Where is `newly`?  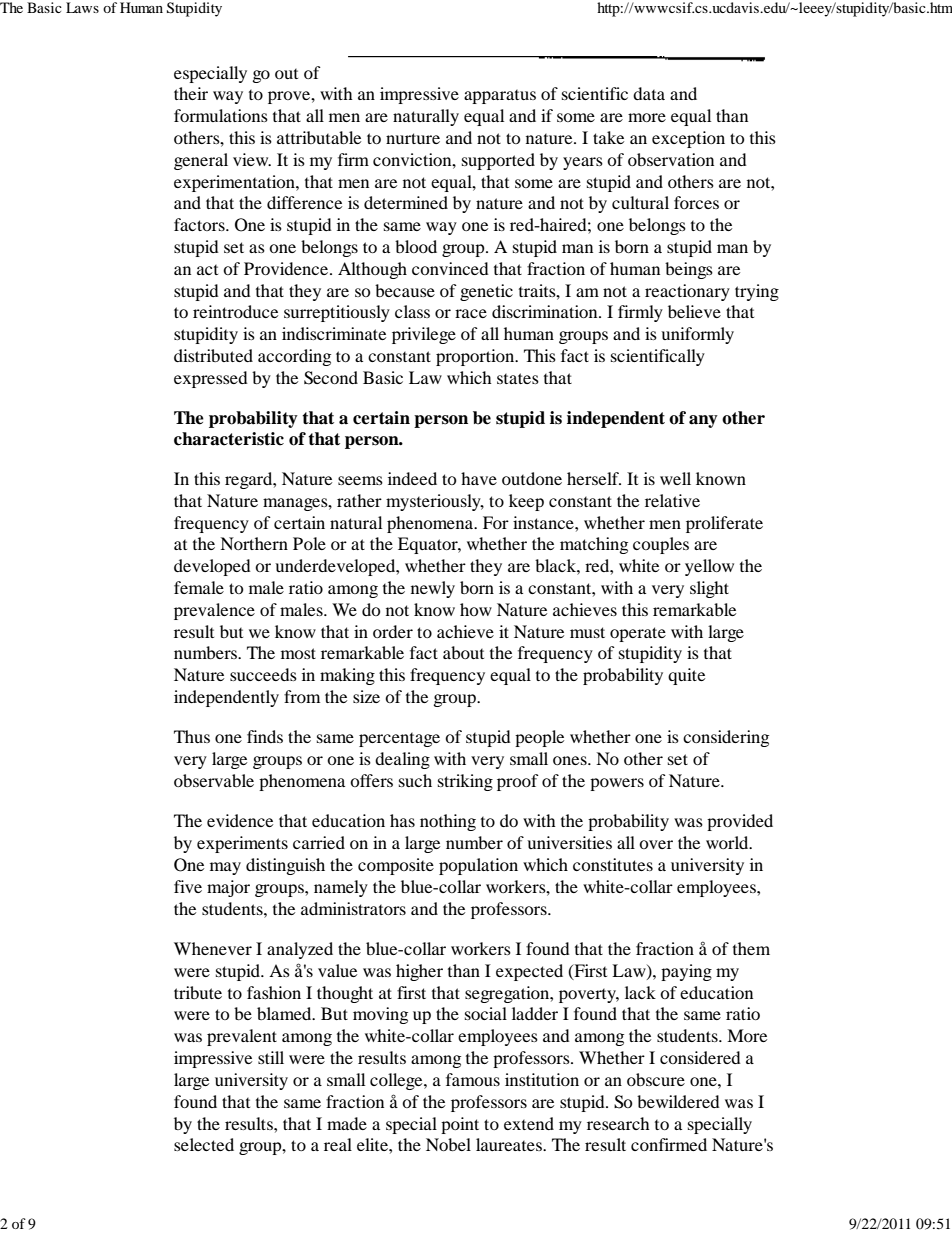
newly is located at coordinates (433, 589).
